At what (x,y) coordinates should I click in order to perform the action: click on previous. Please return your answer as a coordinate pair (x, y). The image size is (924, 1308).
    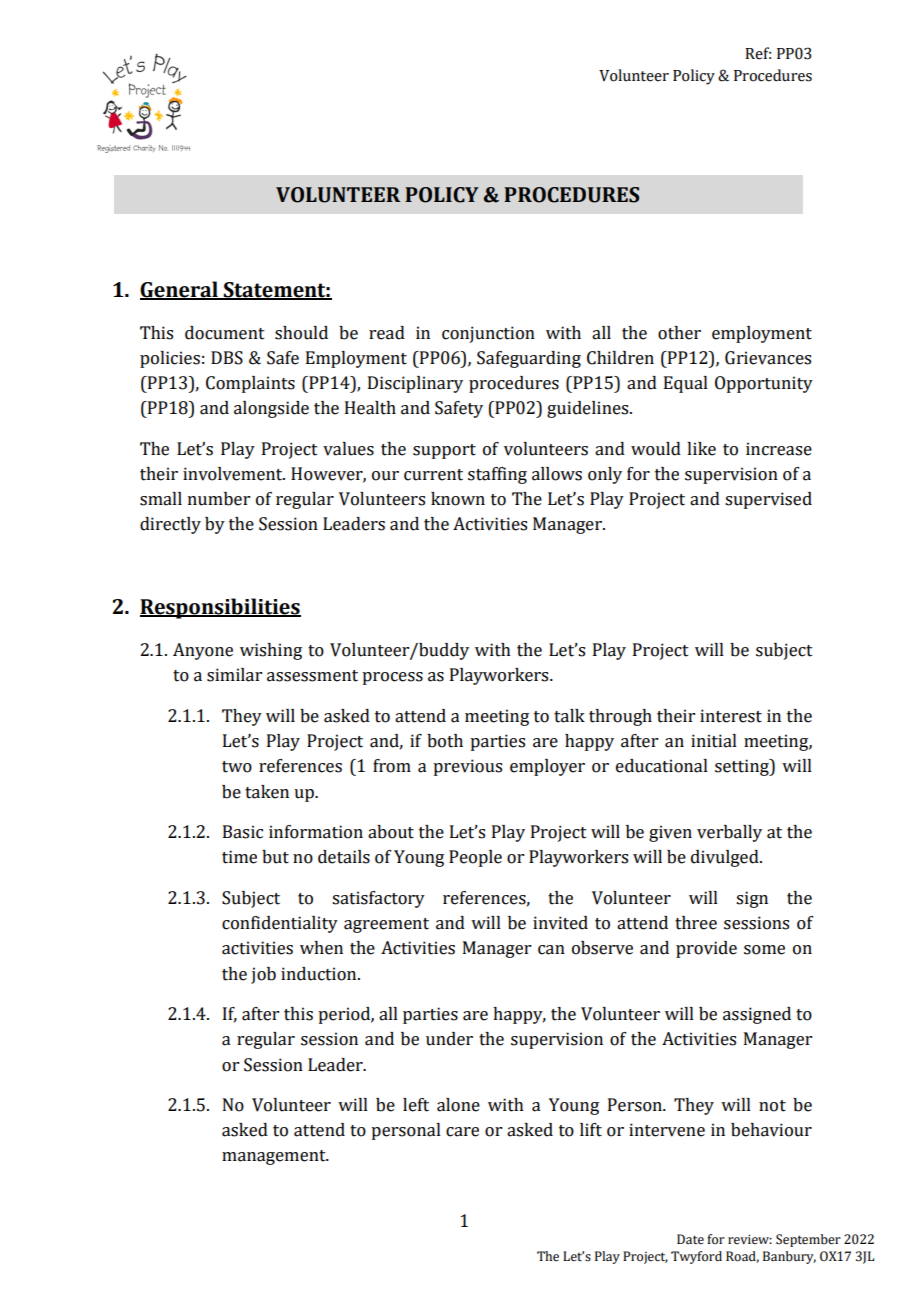
    Looking at the image, I should click on (467, 767).
